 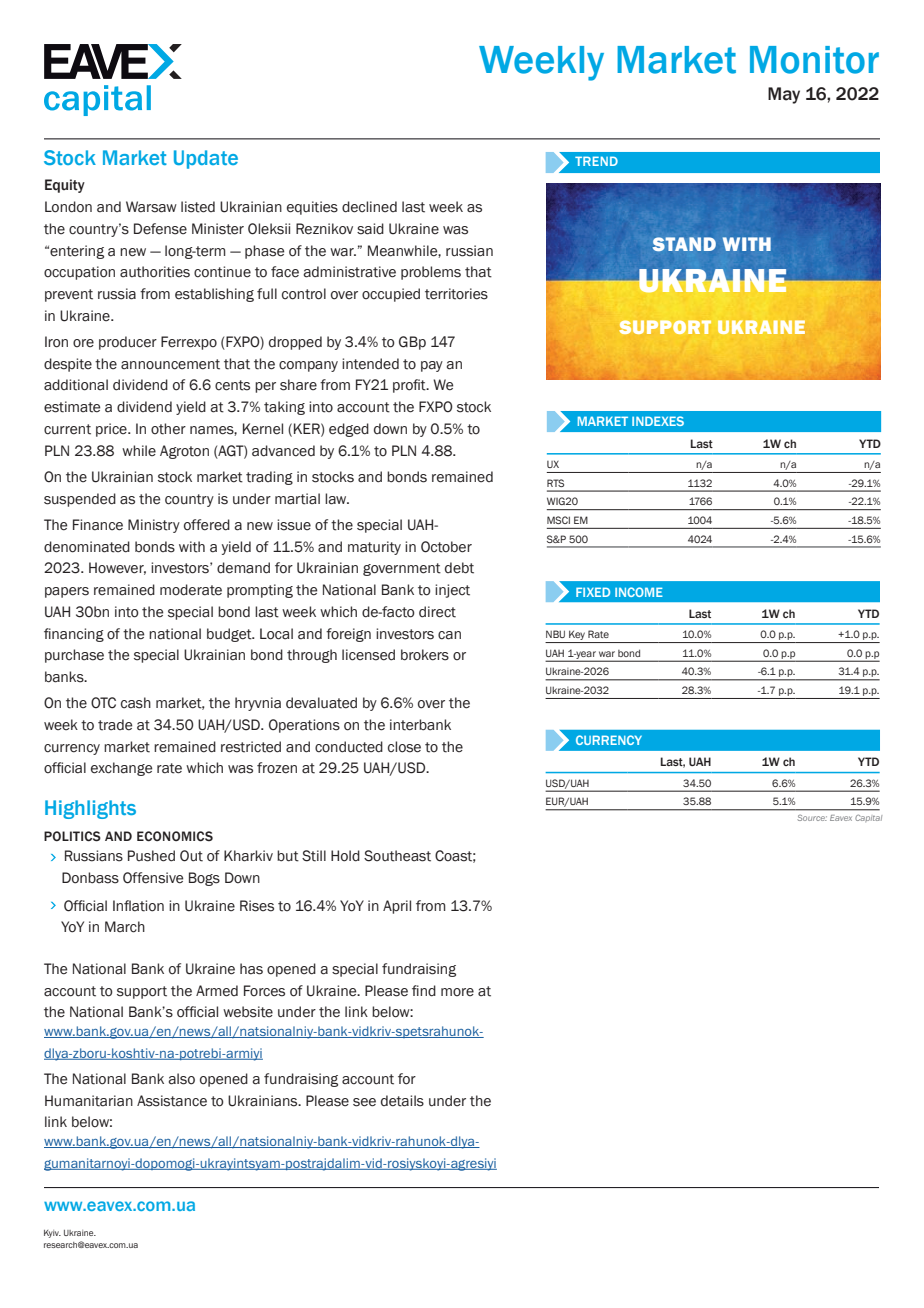 I want to click on INDEXES, so click(x=658, y=421).
